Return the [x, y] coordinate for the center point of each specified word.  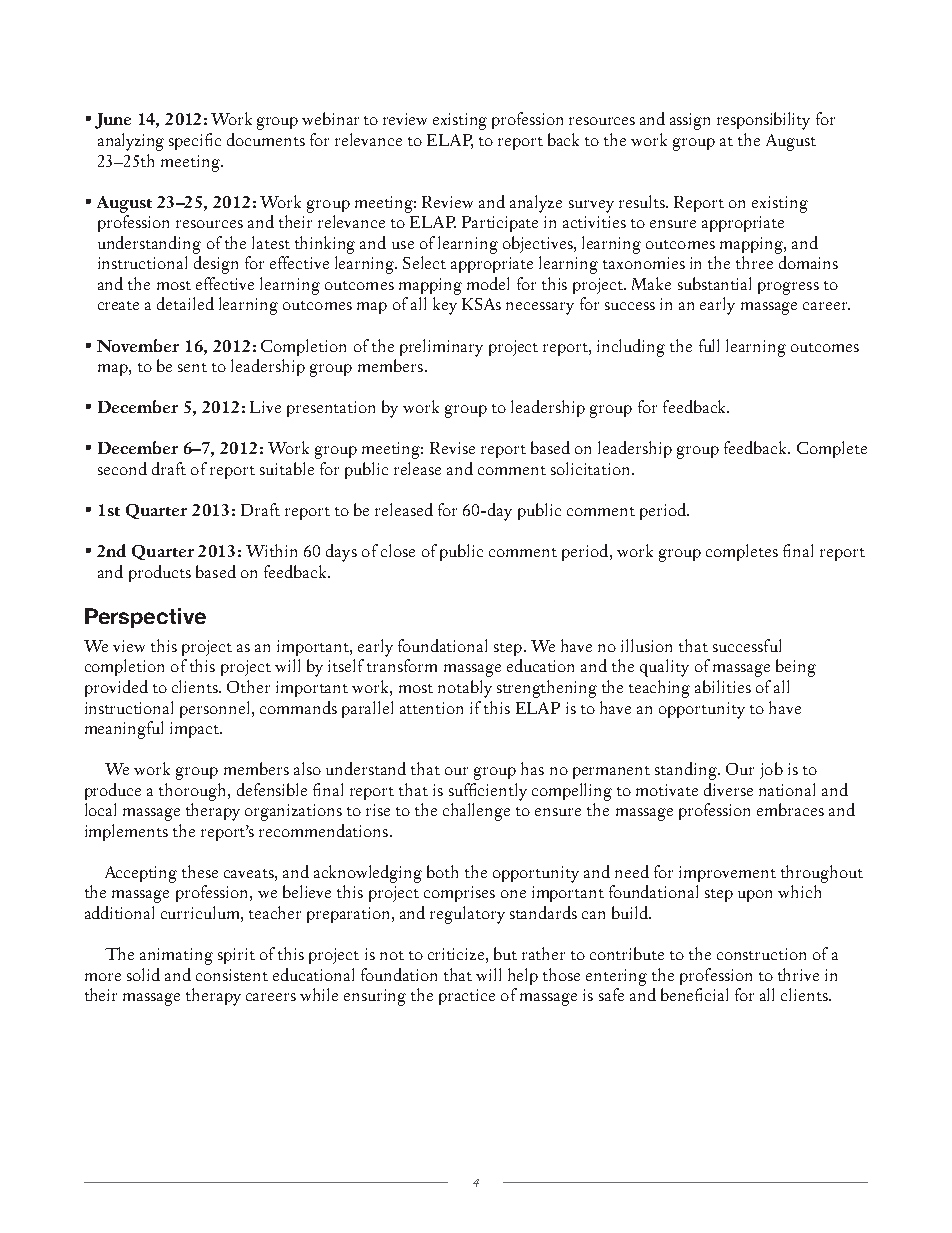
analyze [536, 204]
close [398, 550]
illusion [646, 645]
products [160, 573]
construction [761, 954]
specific [195, 141]
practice [467, 997]
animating [176, 956]
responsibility [763, 121]
